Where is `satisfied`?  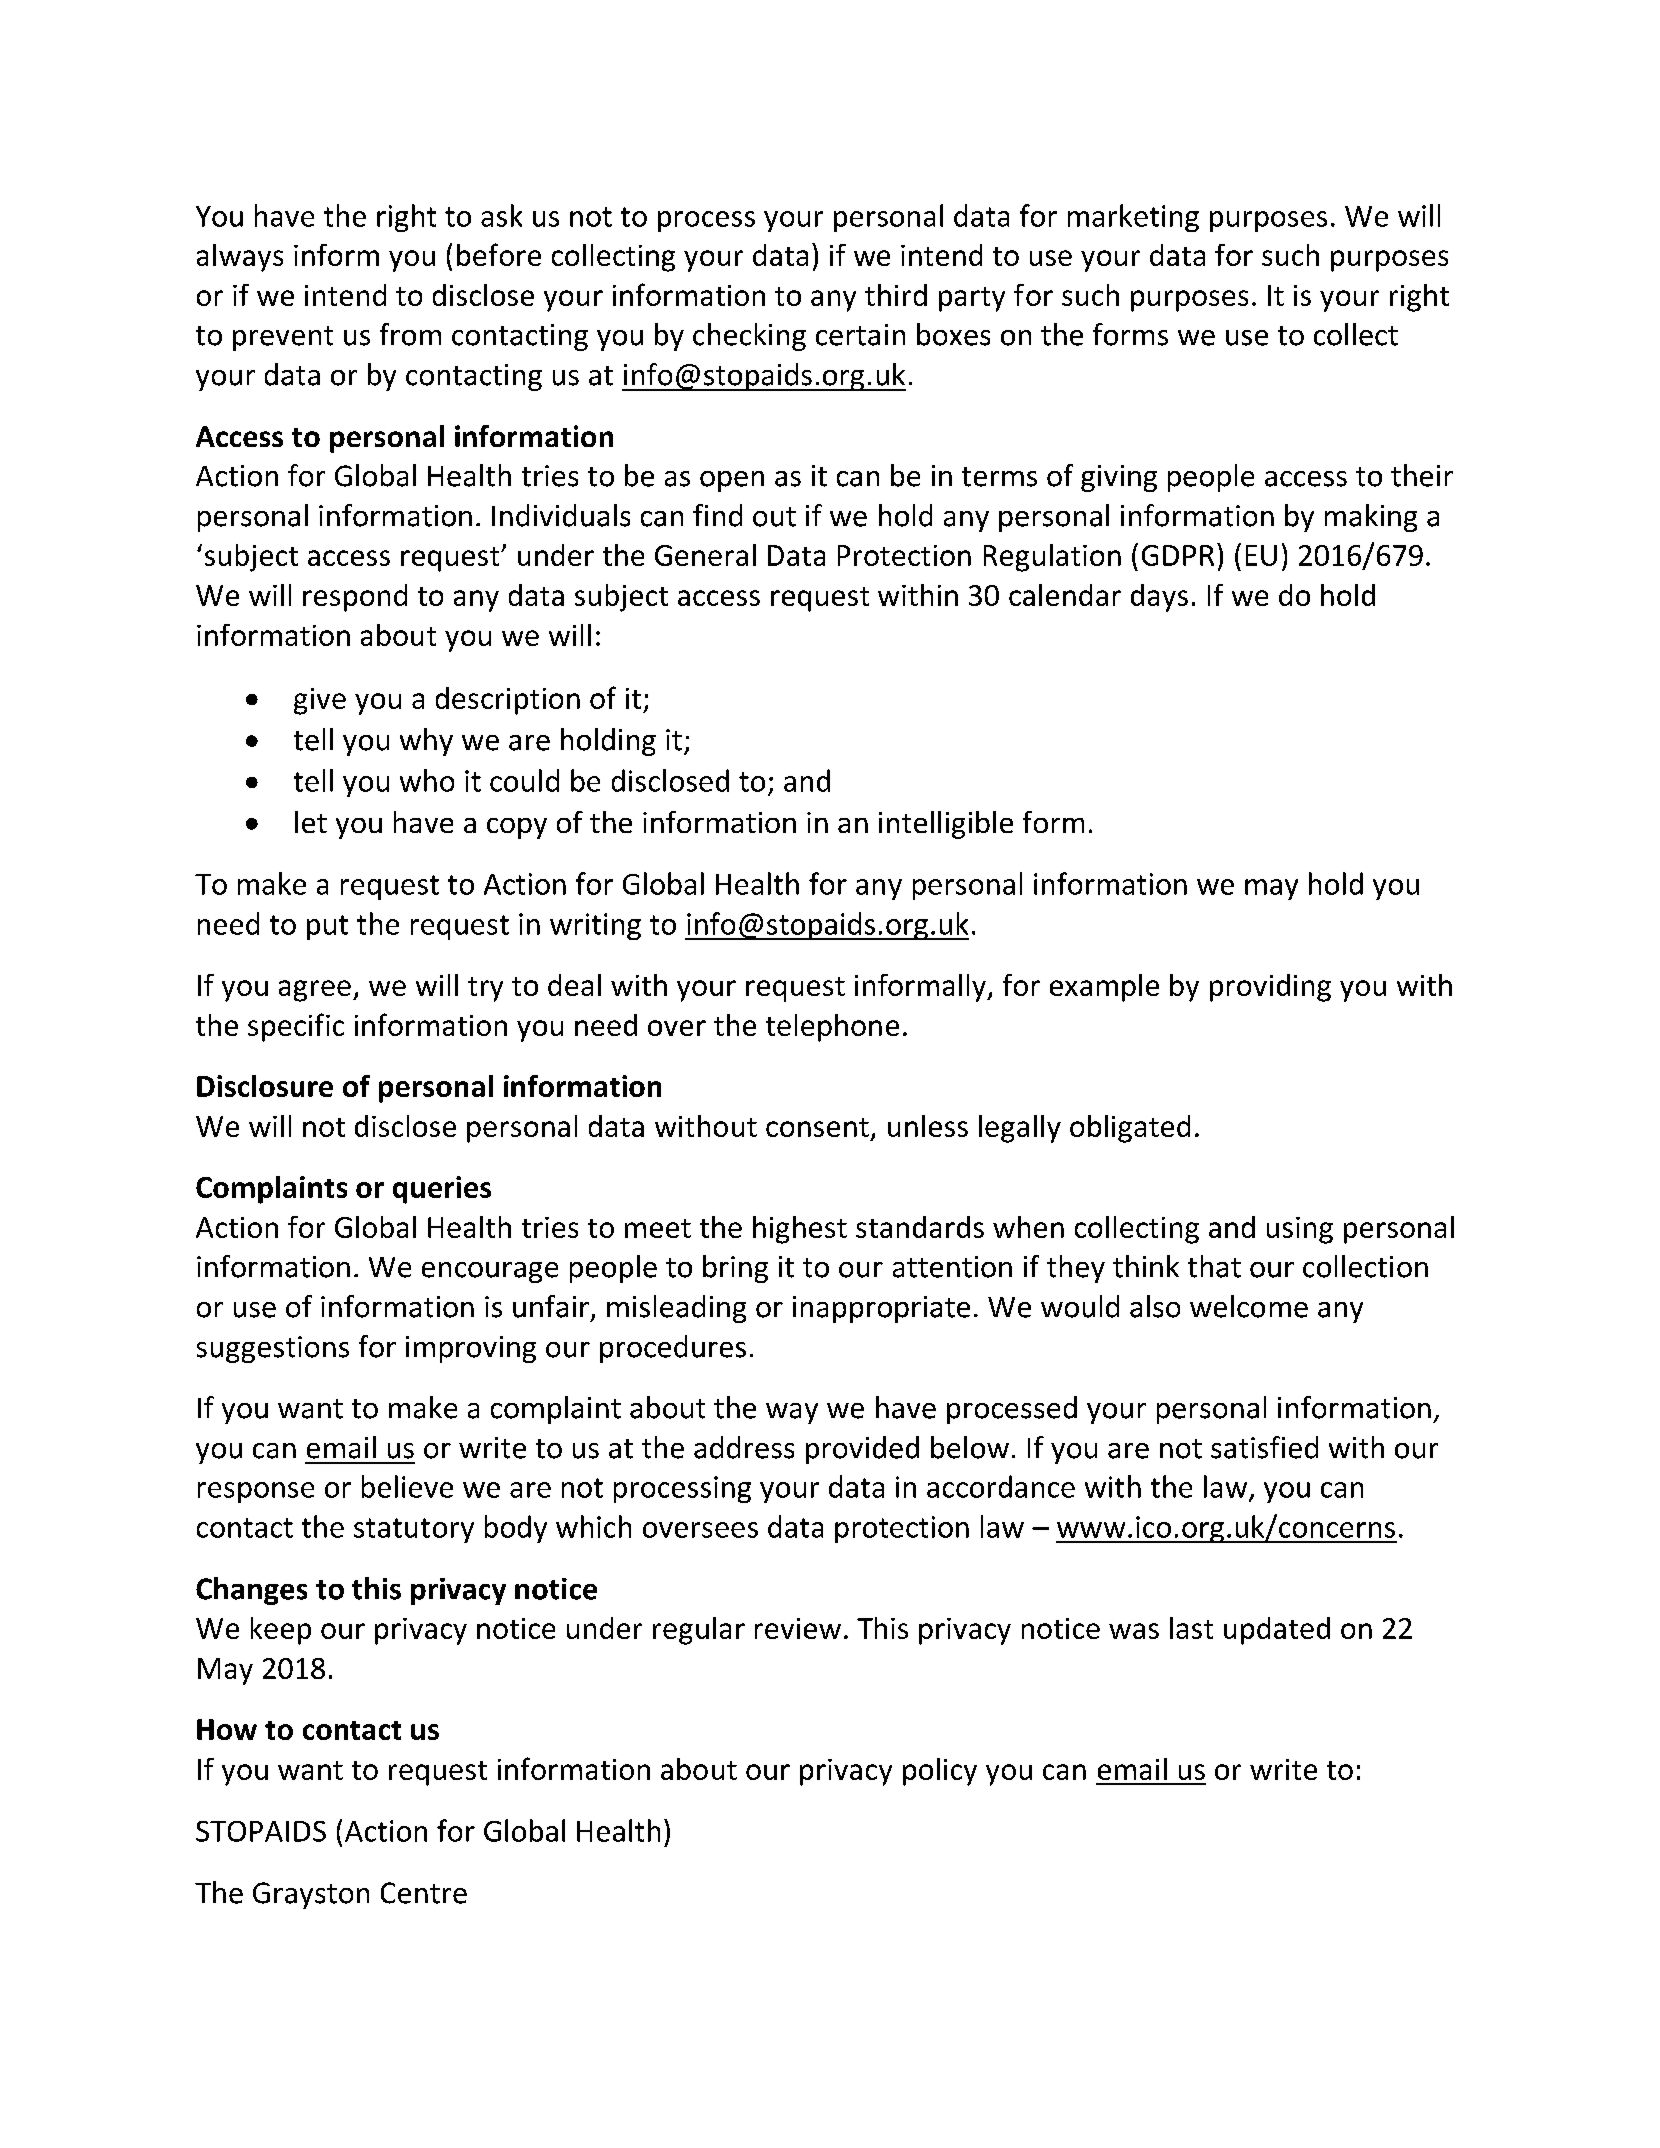 satisfied is located at coordinates (1264, 1447).
